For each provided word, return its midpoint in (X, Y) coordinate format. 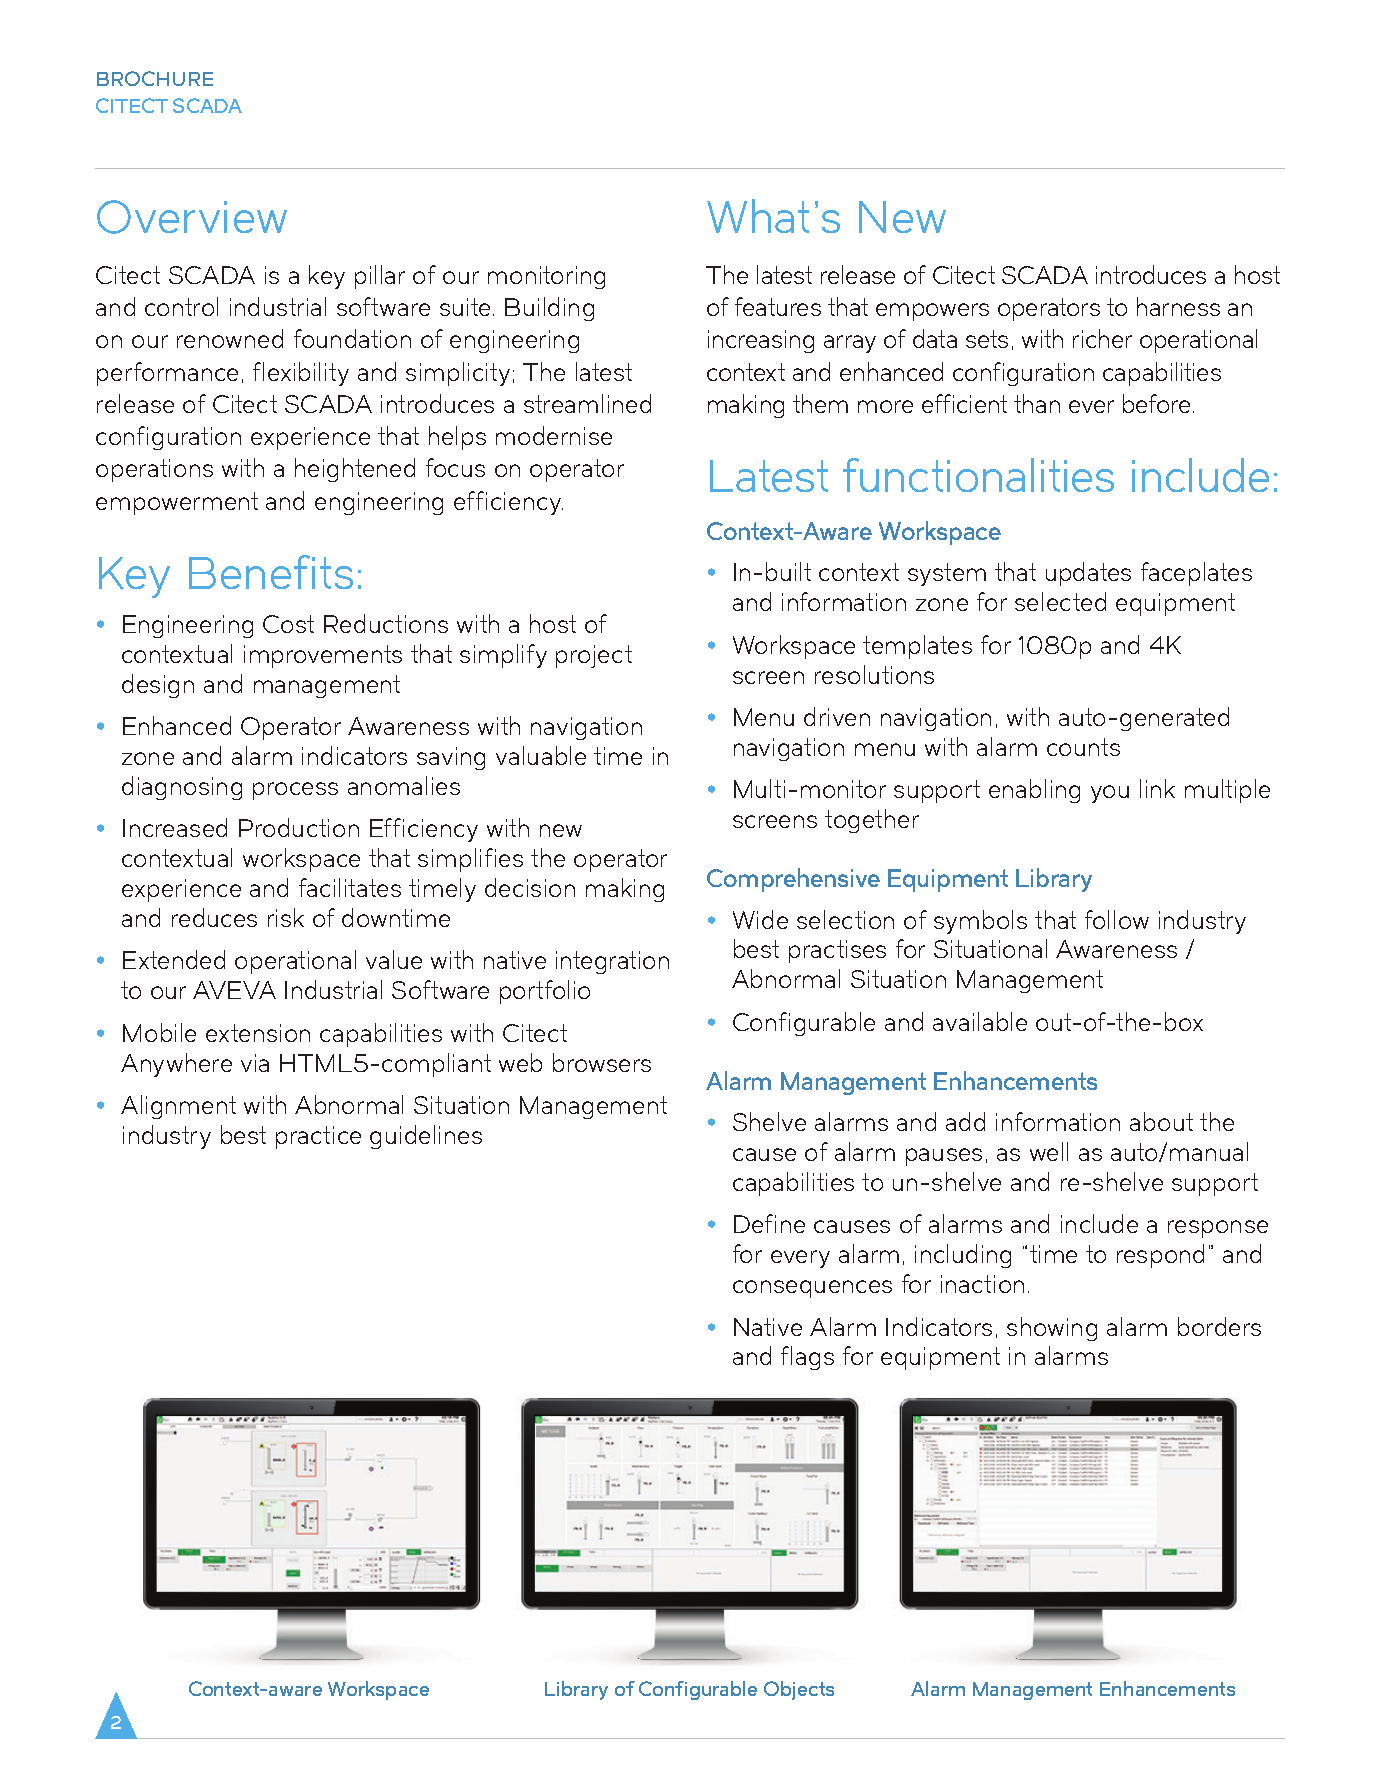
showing (1052, 1329)
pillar (380, 277)
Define (769, 1223)
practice (318, 1137)
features (778, 306)
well (1049, 1151)
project (594, 656)
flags (807, 1358)
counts (1083, 747)
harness (1178, 306)
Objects (799, 1690)
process (295, 791)
